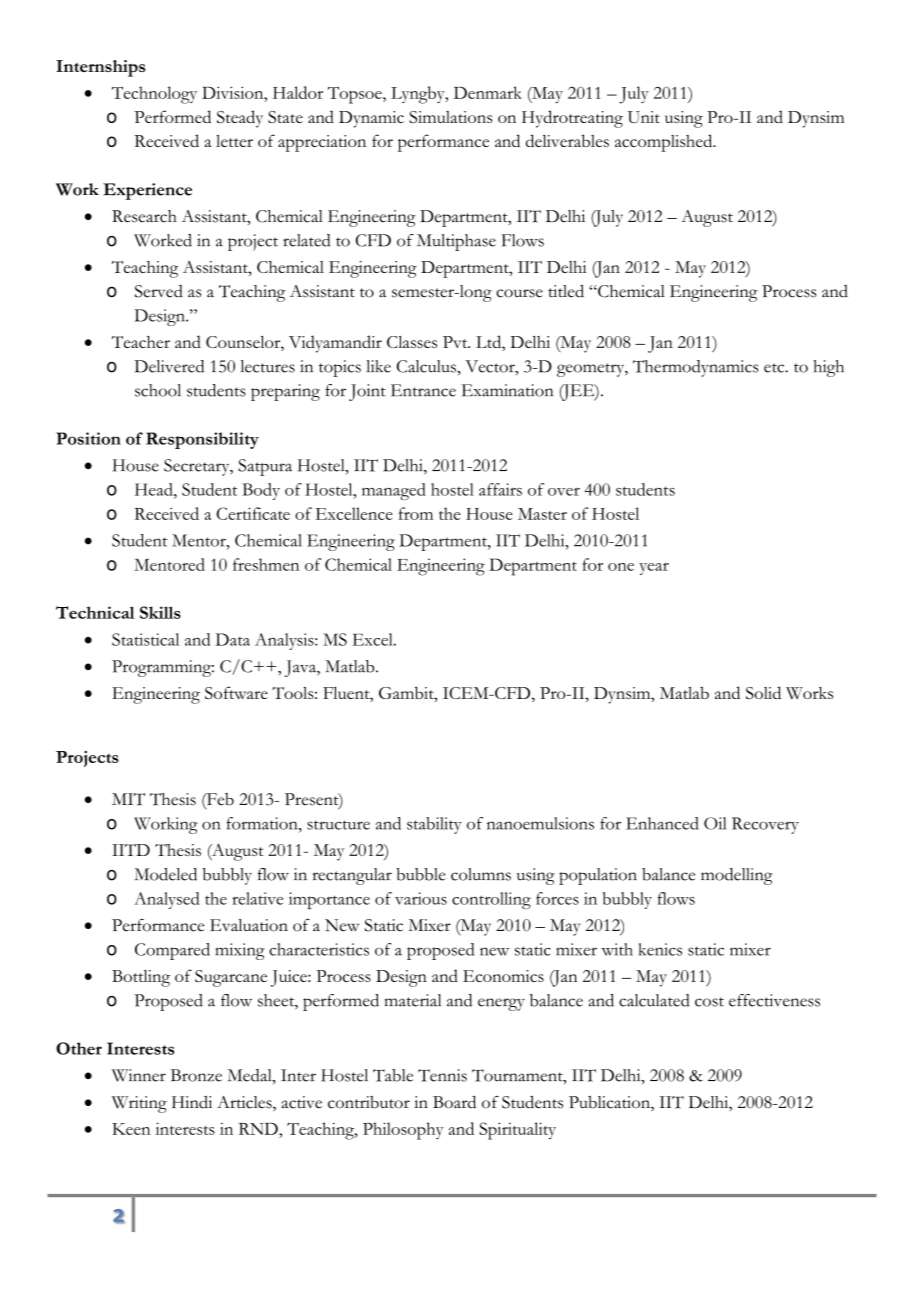 This screenshot has height=1308, width=924. What do you see at coordinates (828, 368) in the screenshot?
I see `high` at bounding box center [828, 368].
